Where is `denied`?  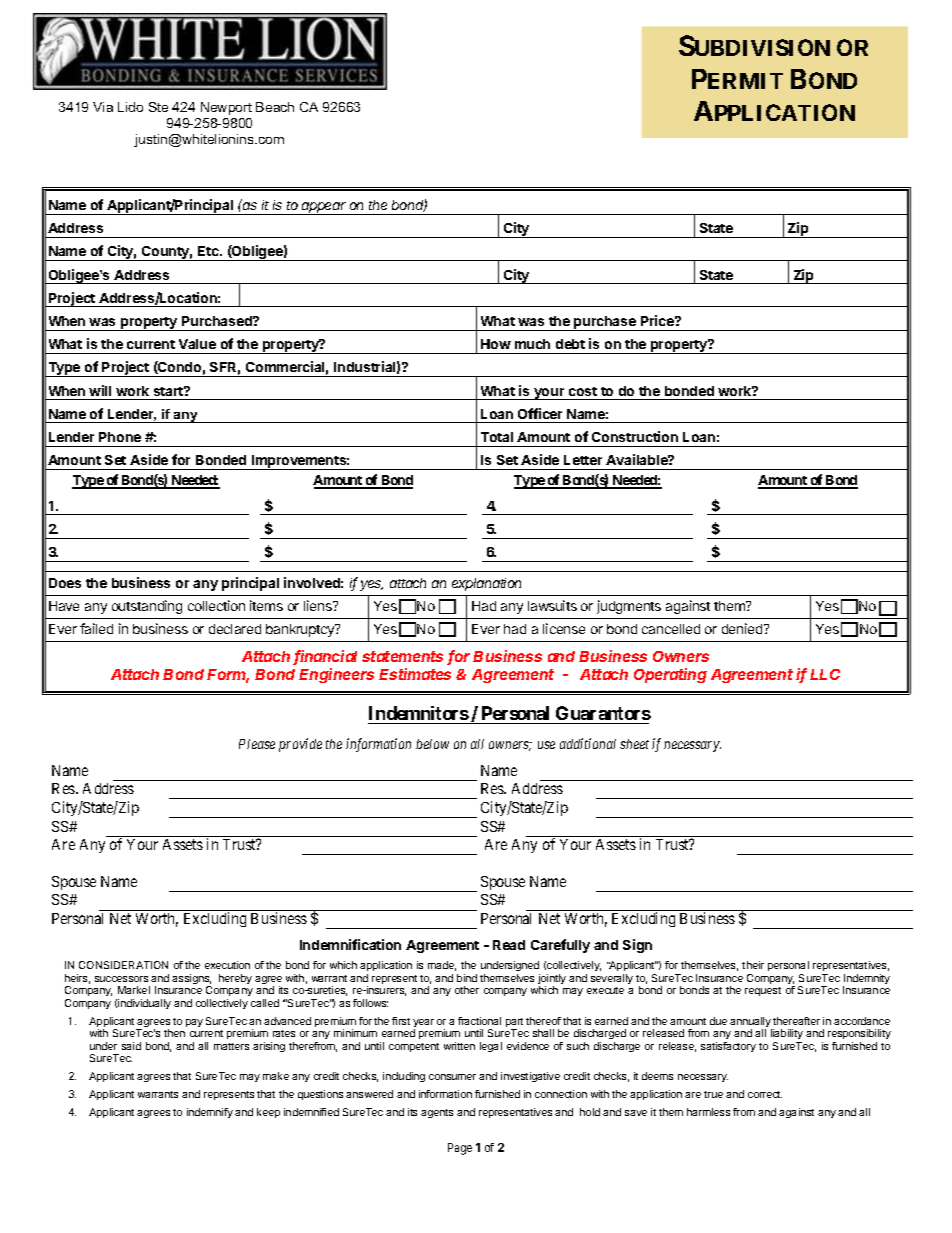 denied is located at coordinates (743, 628).
